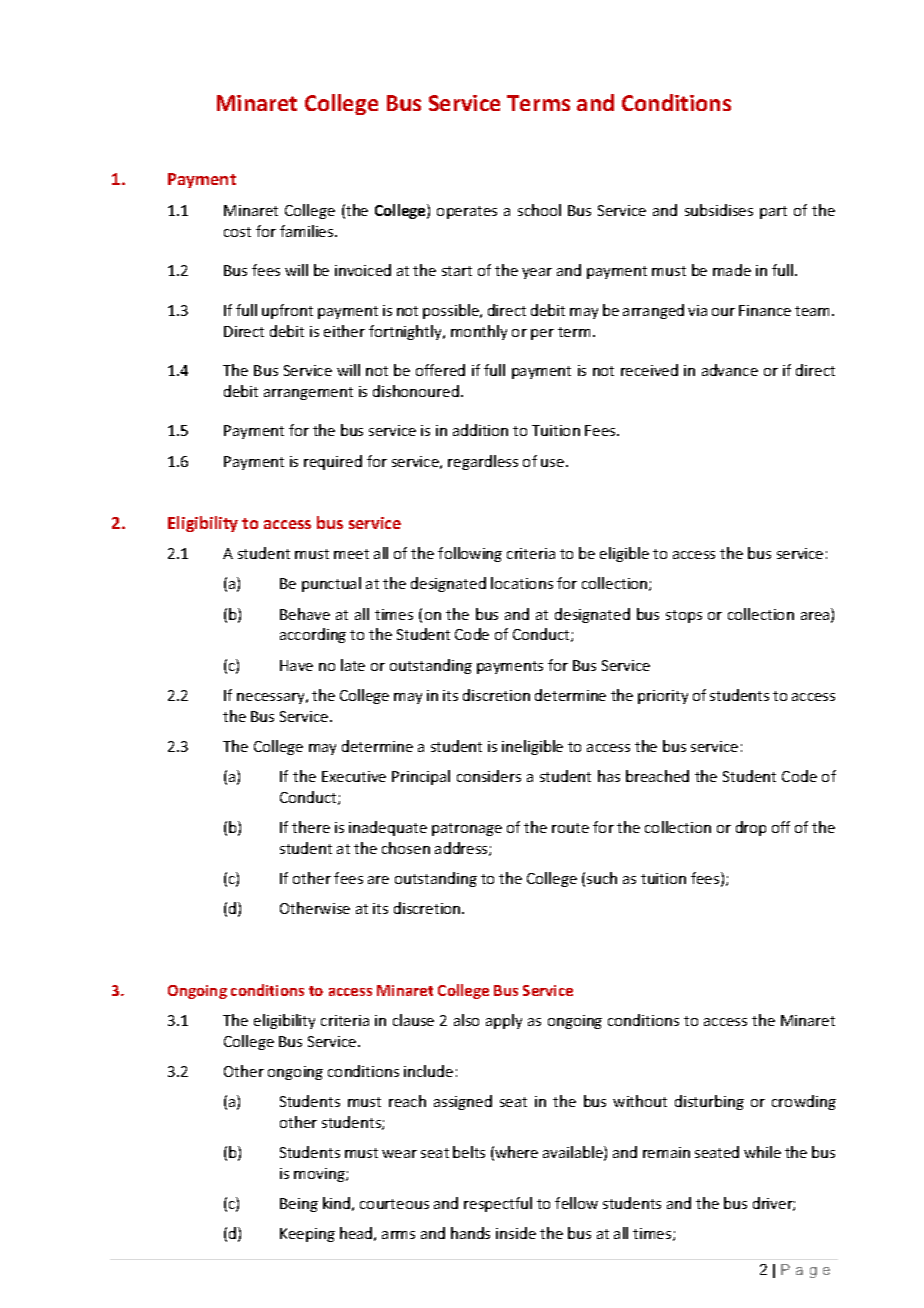 This screenshot has height=1308, width=924. I want to click on made, so click(732, 270).
